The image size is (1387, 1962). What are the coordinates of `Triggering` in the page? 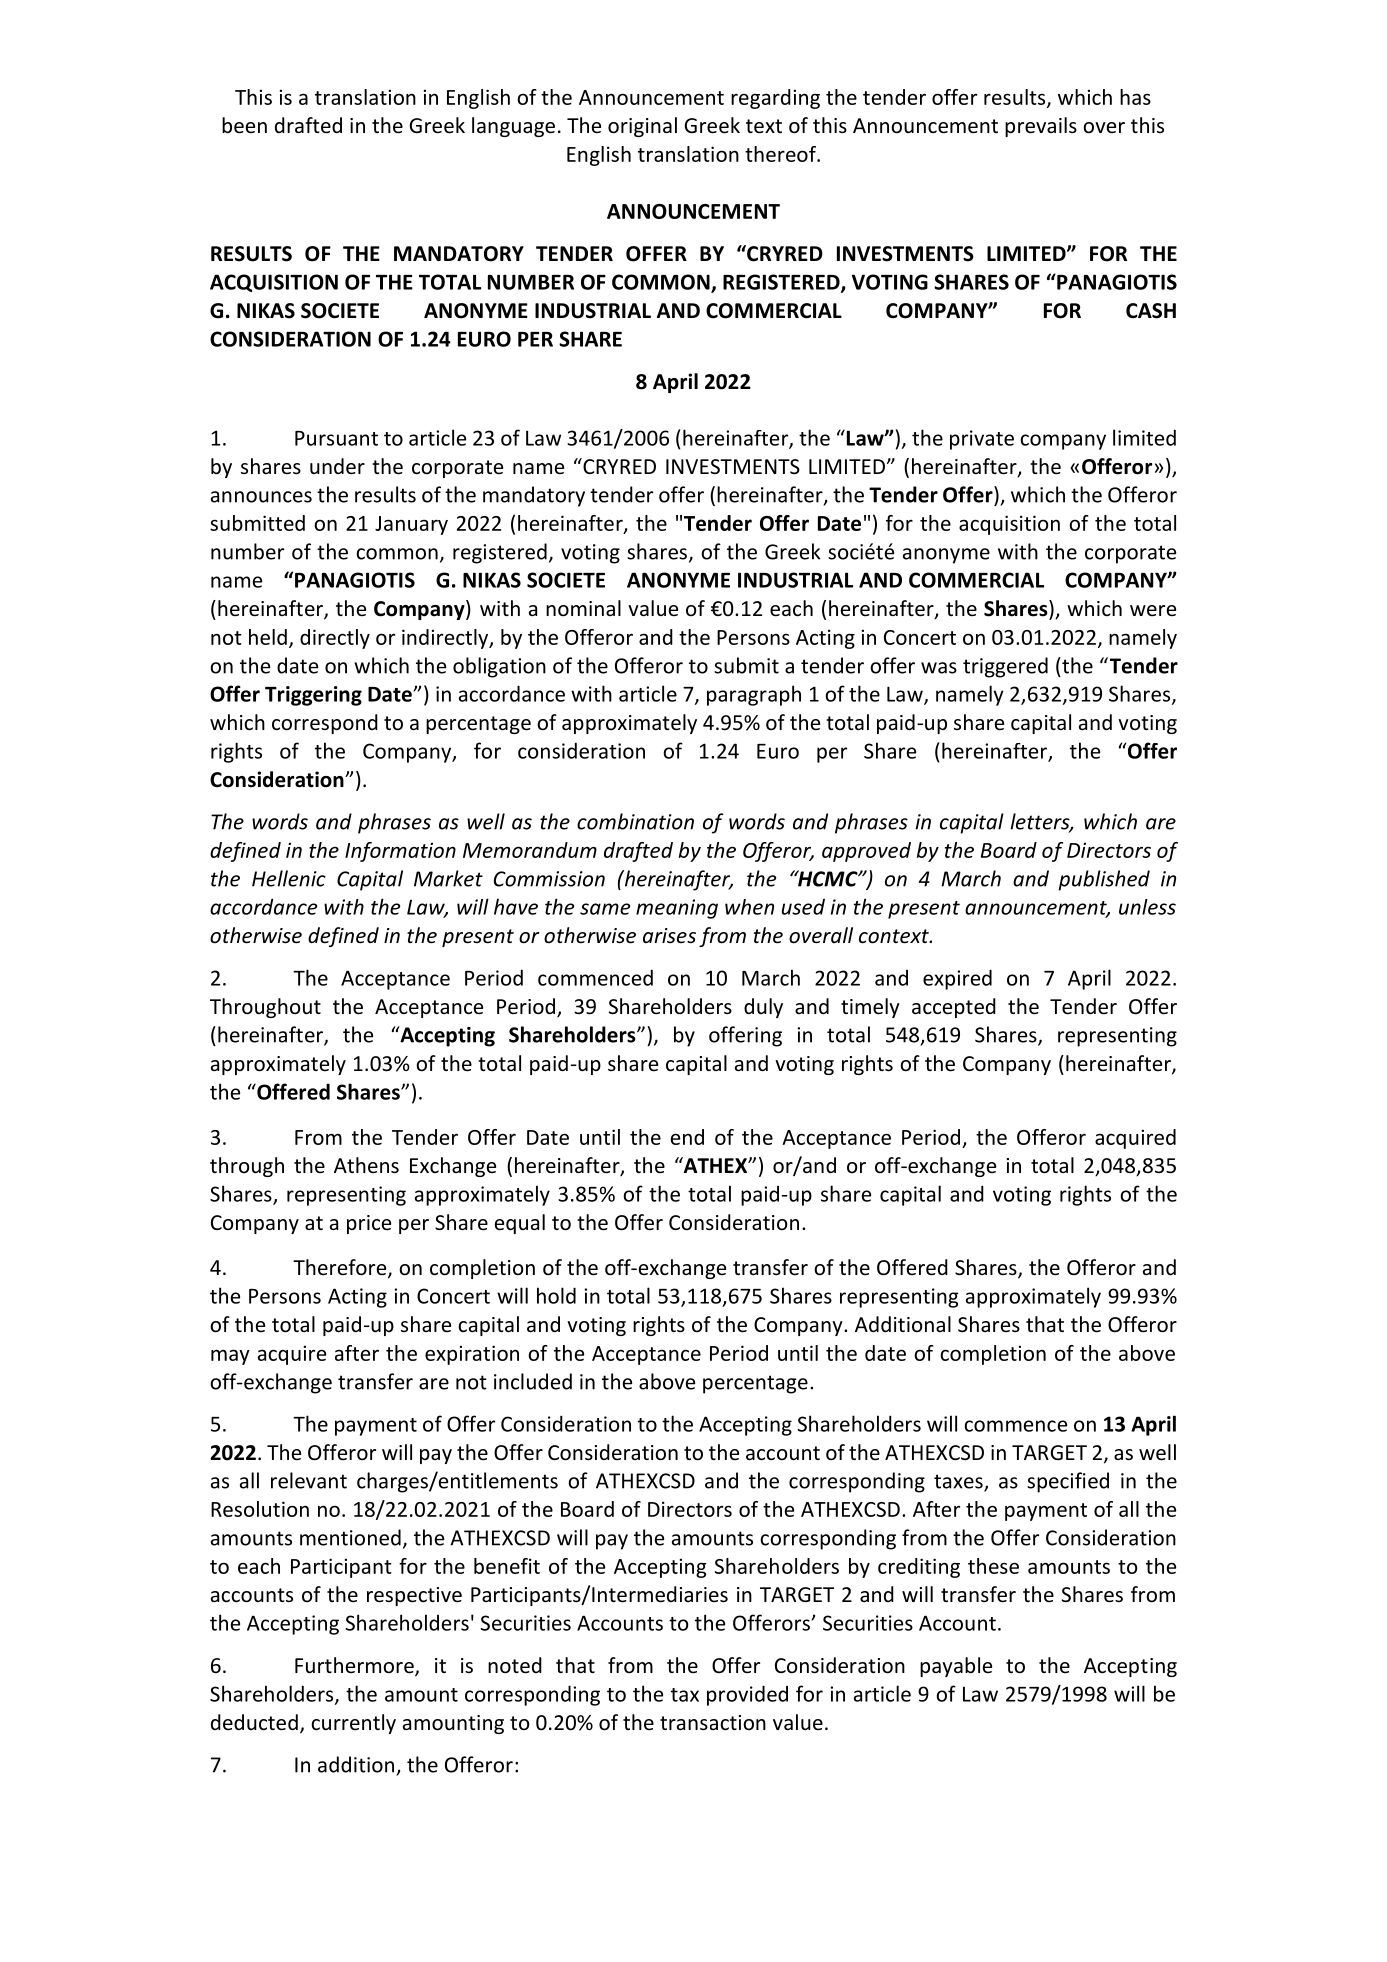 It's located at (313, 696).
